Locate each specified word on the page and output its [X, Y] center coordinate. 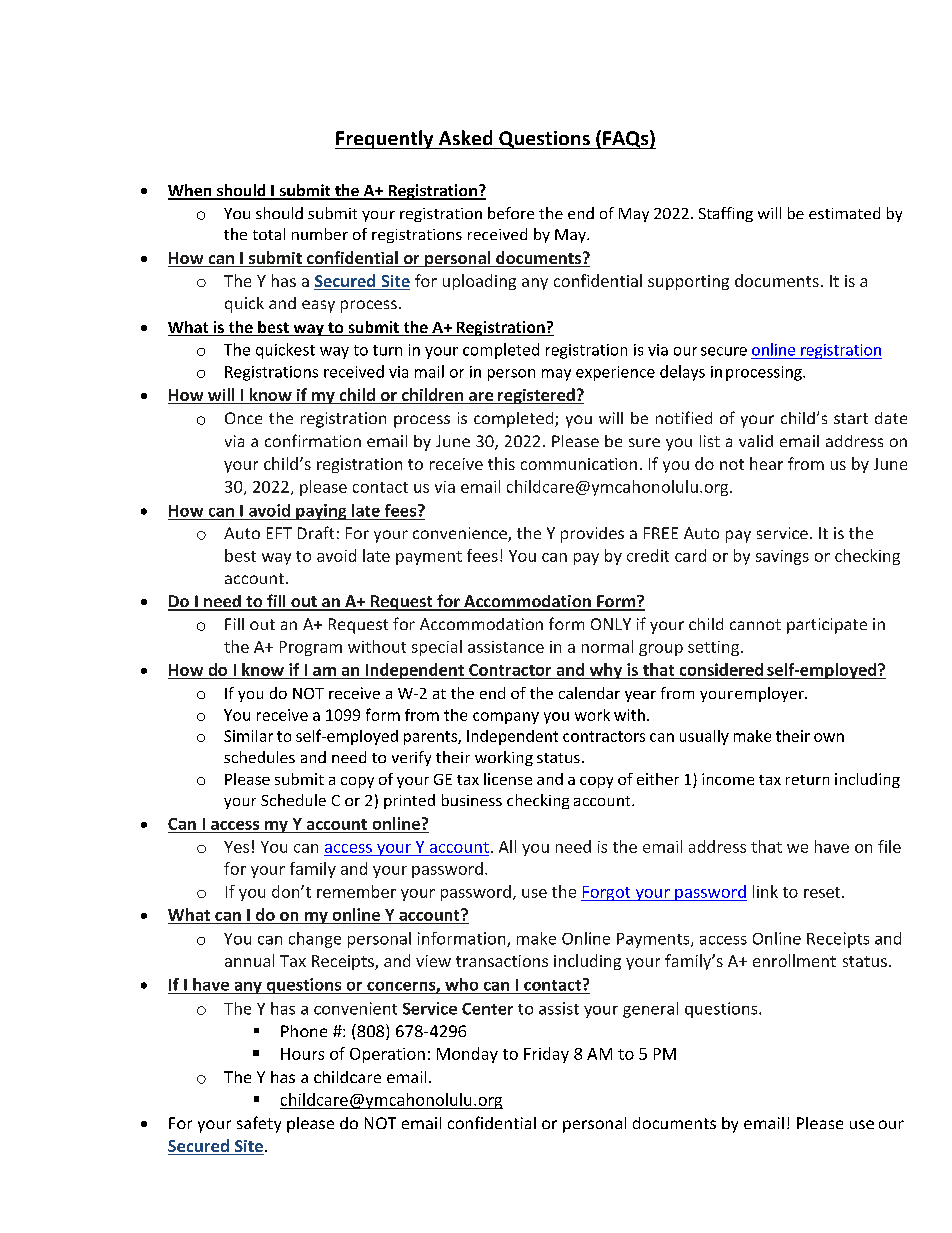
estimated [844, 213]
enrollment [794, 960]
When [191, 191]
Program [311, 648]
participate [827, 626]
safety [259, 1124]
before [511, 213]
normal [607, 646]
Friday [546, 1055]
